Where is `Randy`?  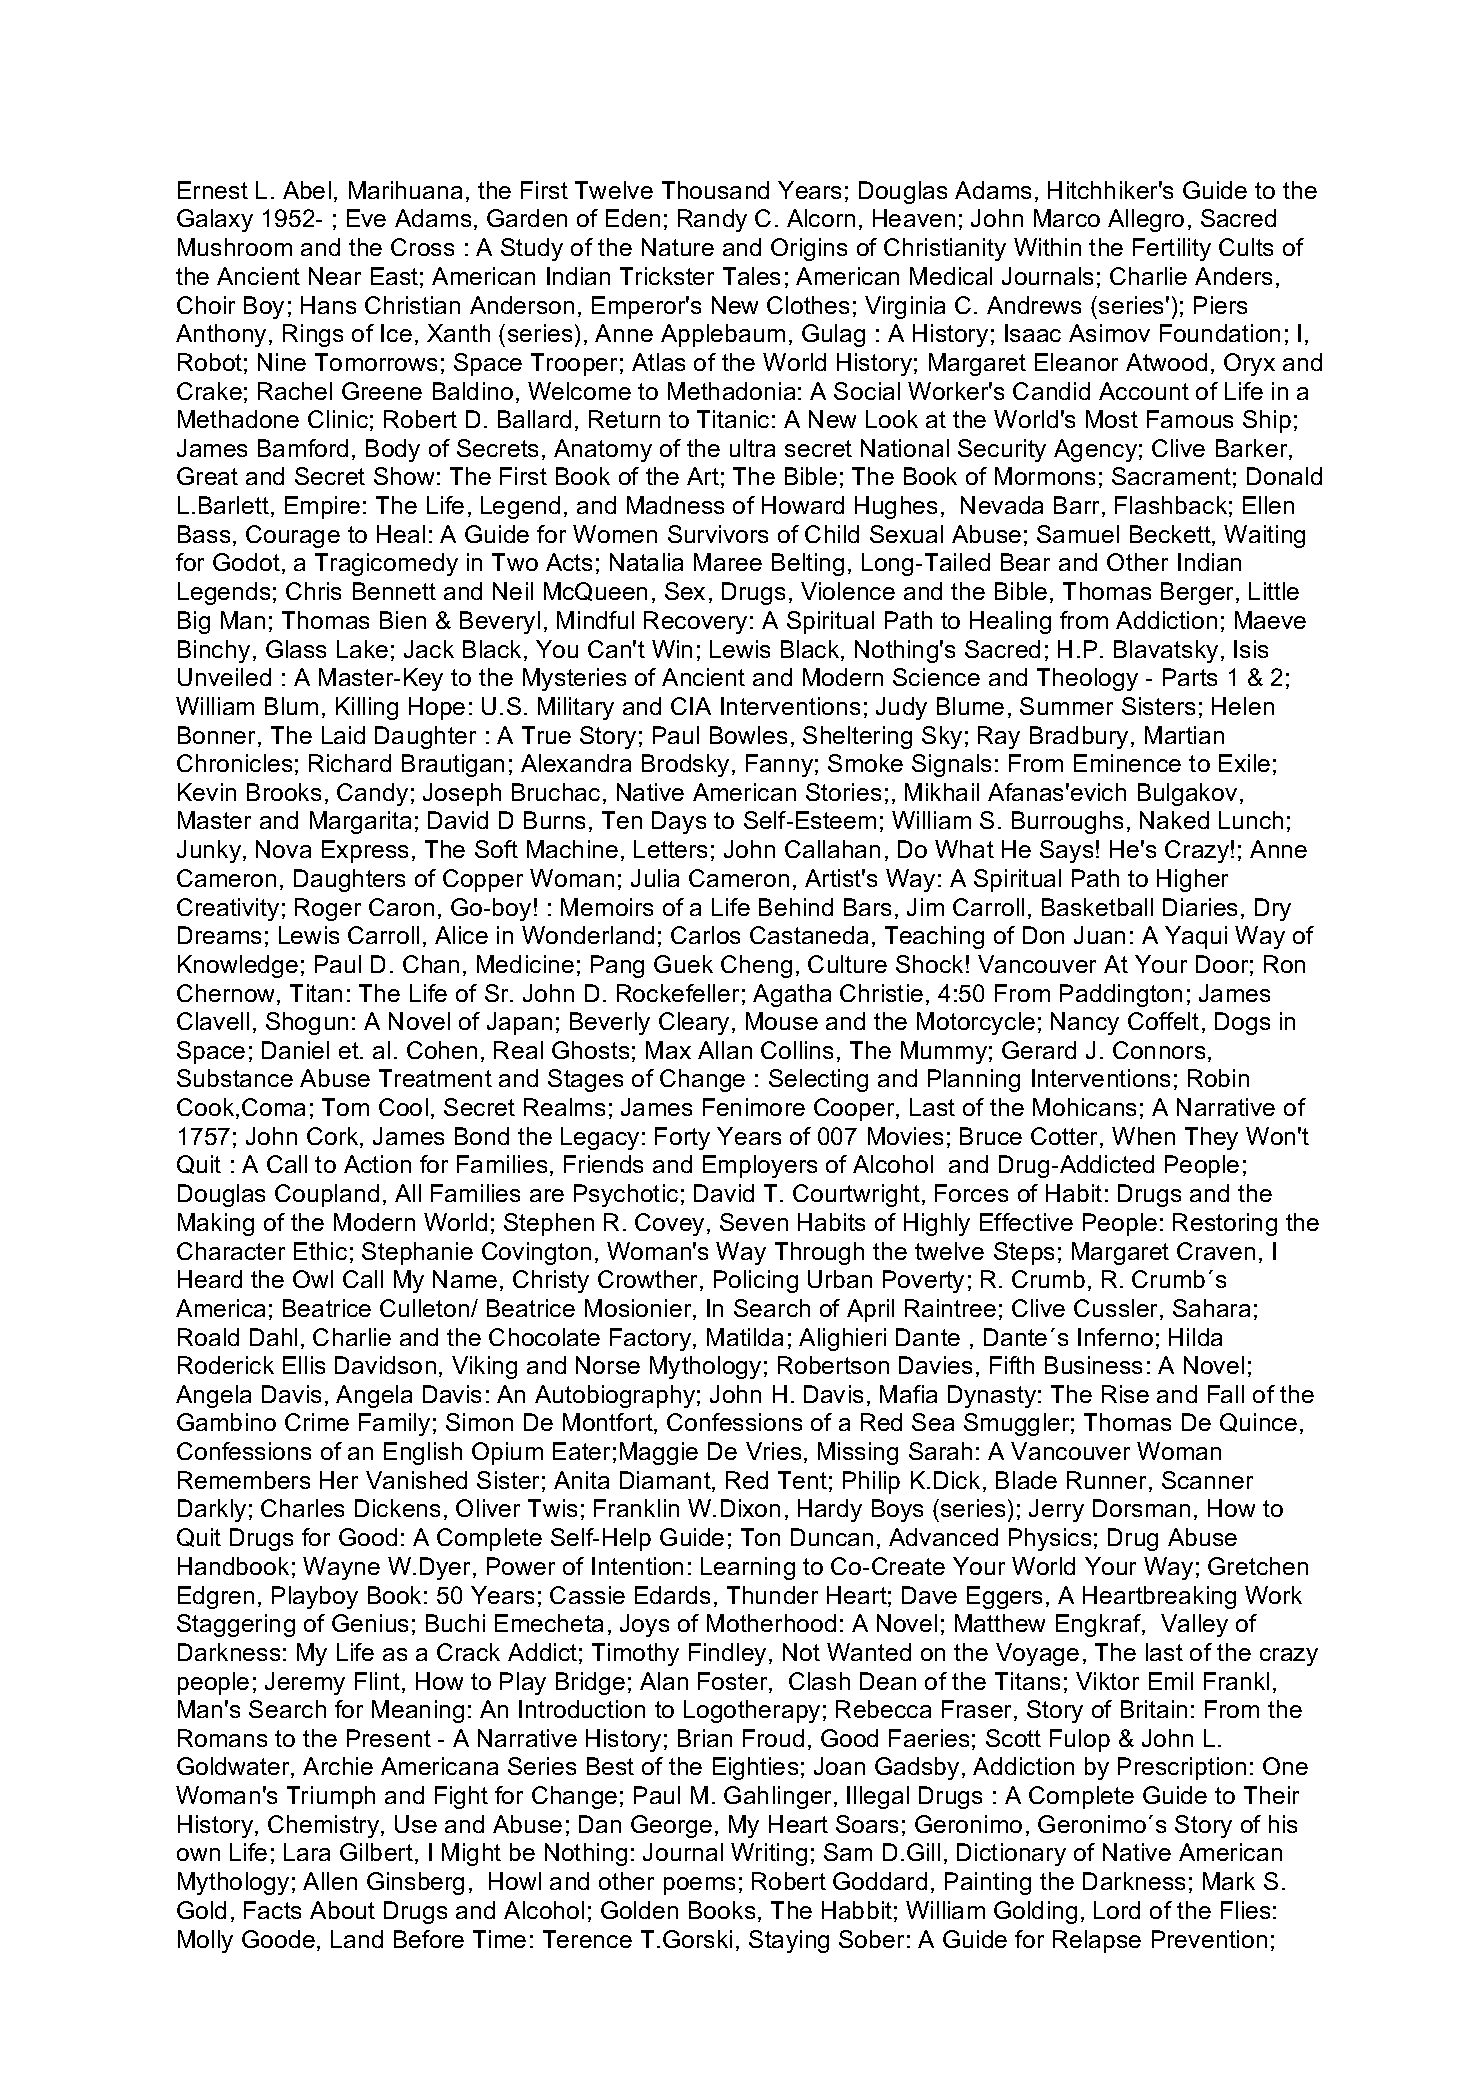
Randy is located at coordinates (712, 220).
